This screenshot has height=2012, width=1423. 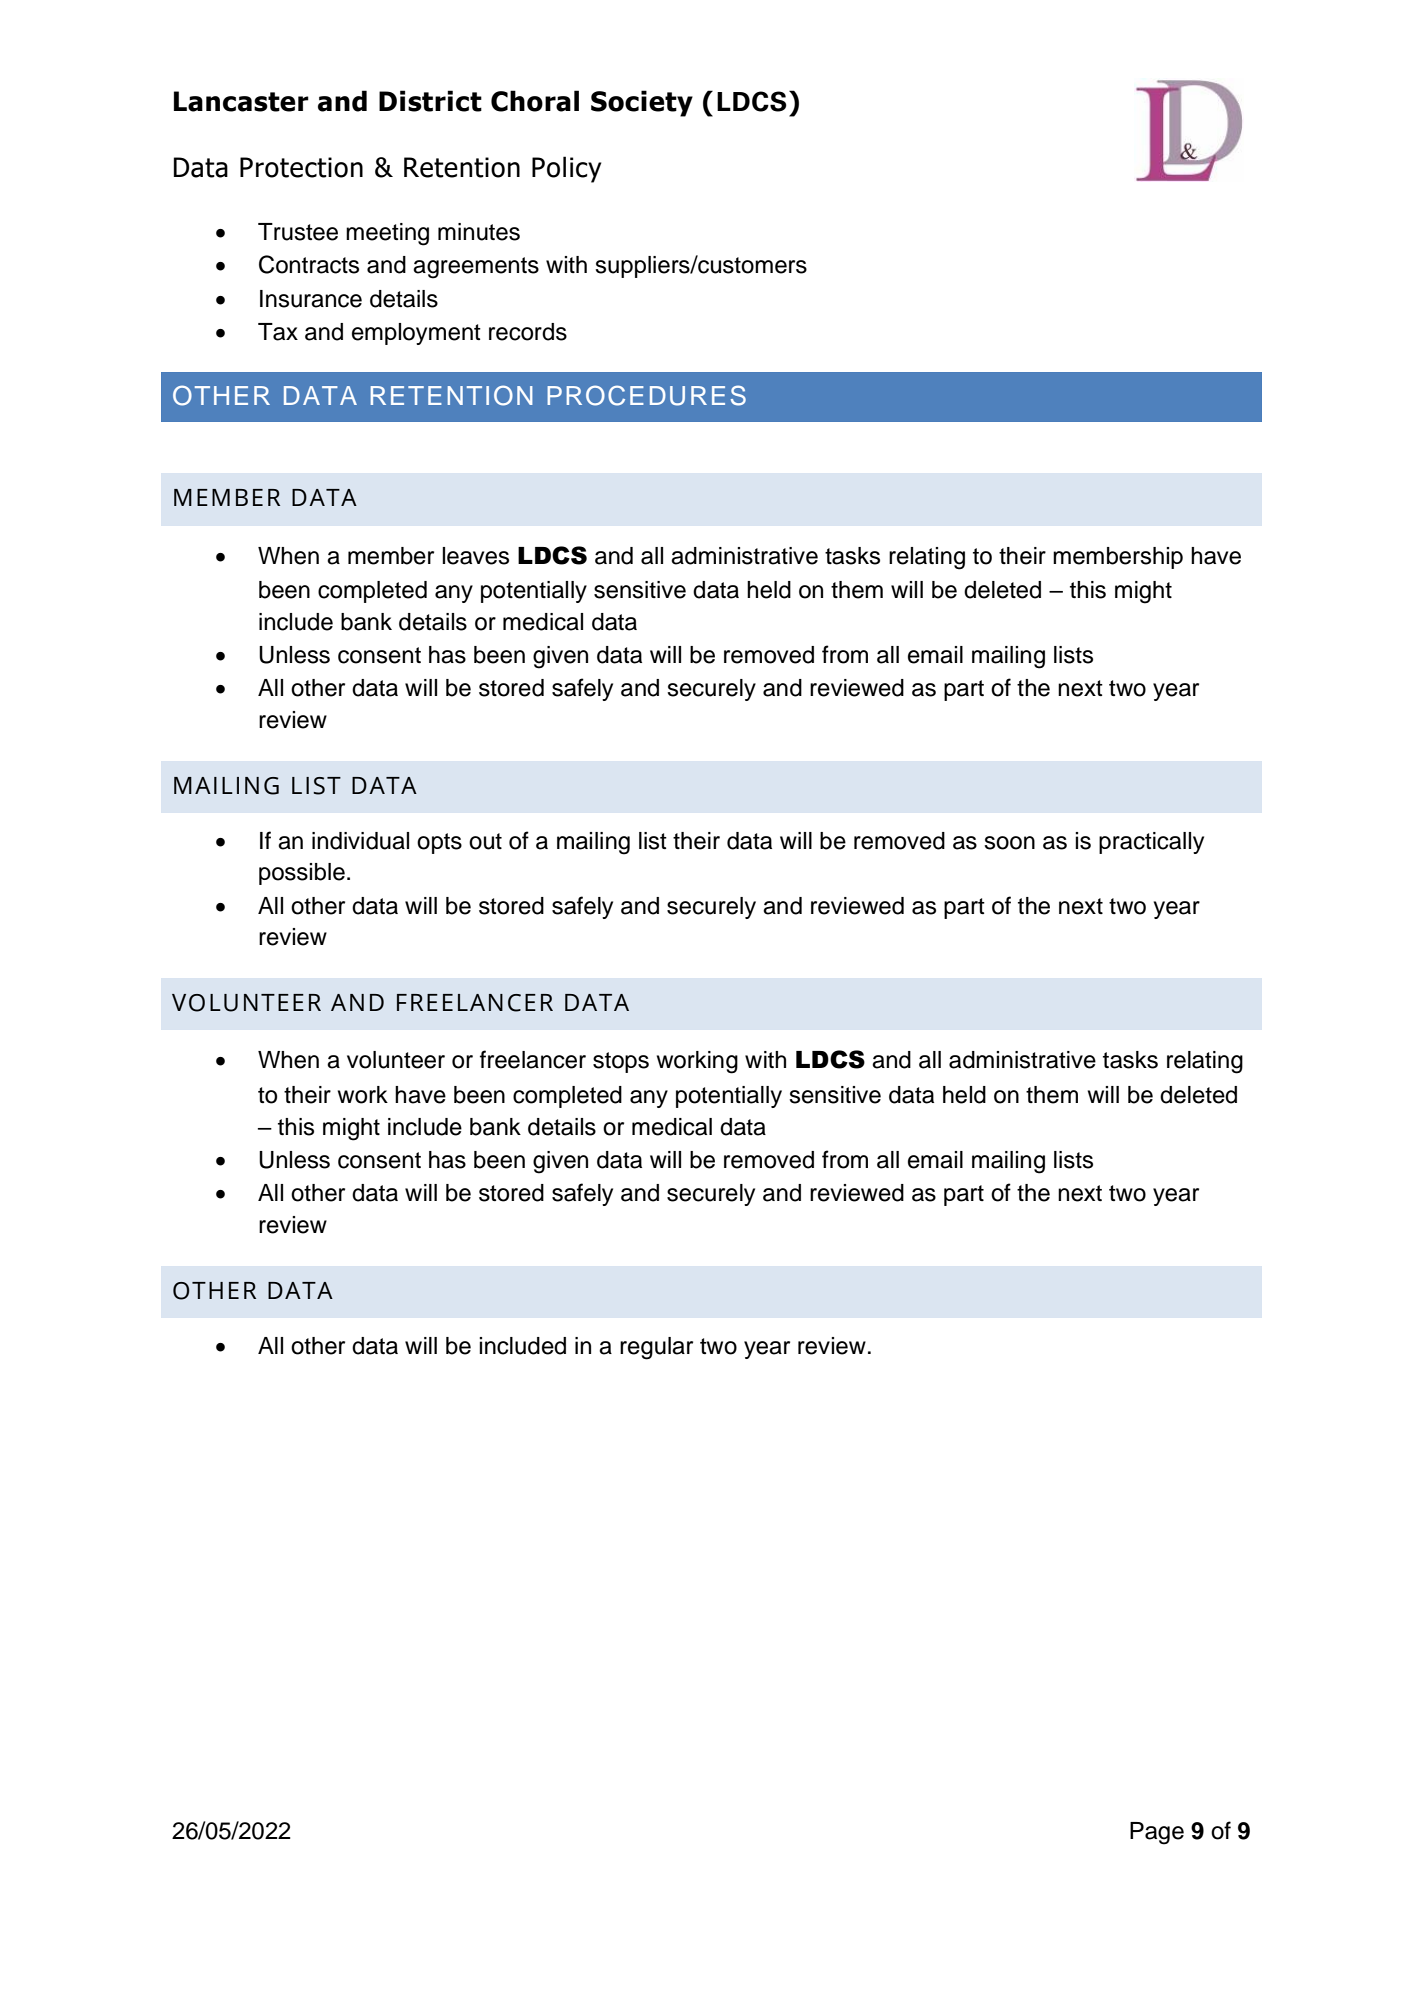 I want to click on stops, so click(x=621, y=1062).
